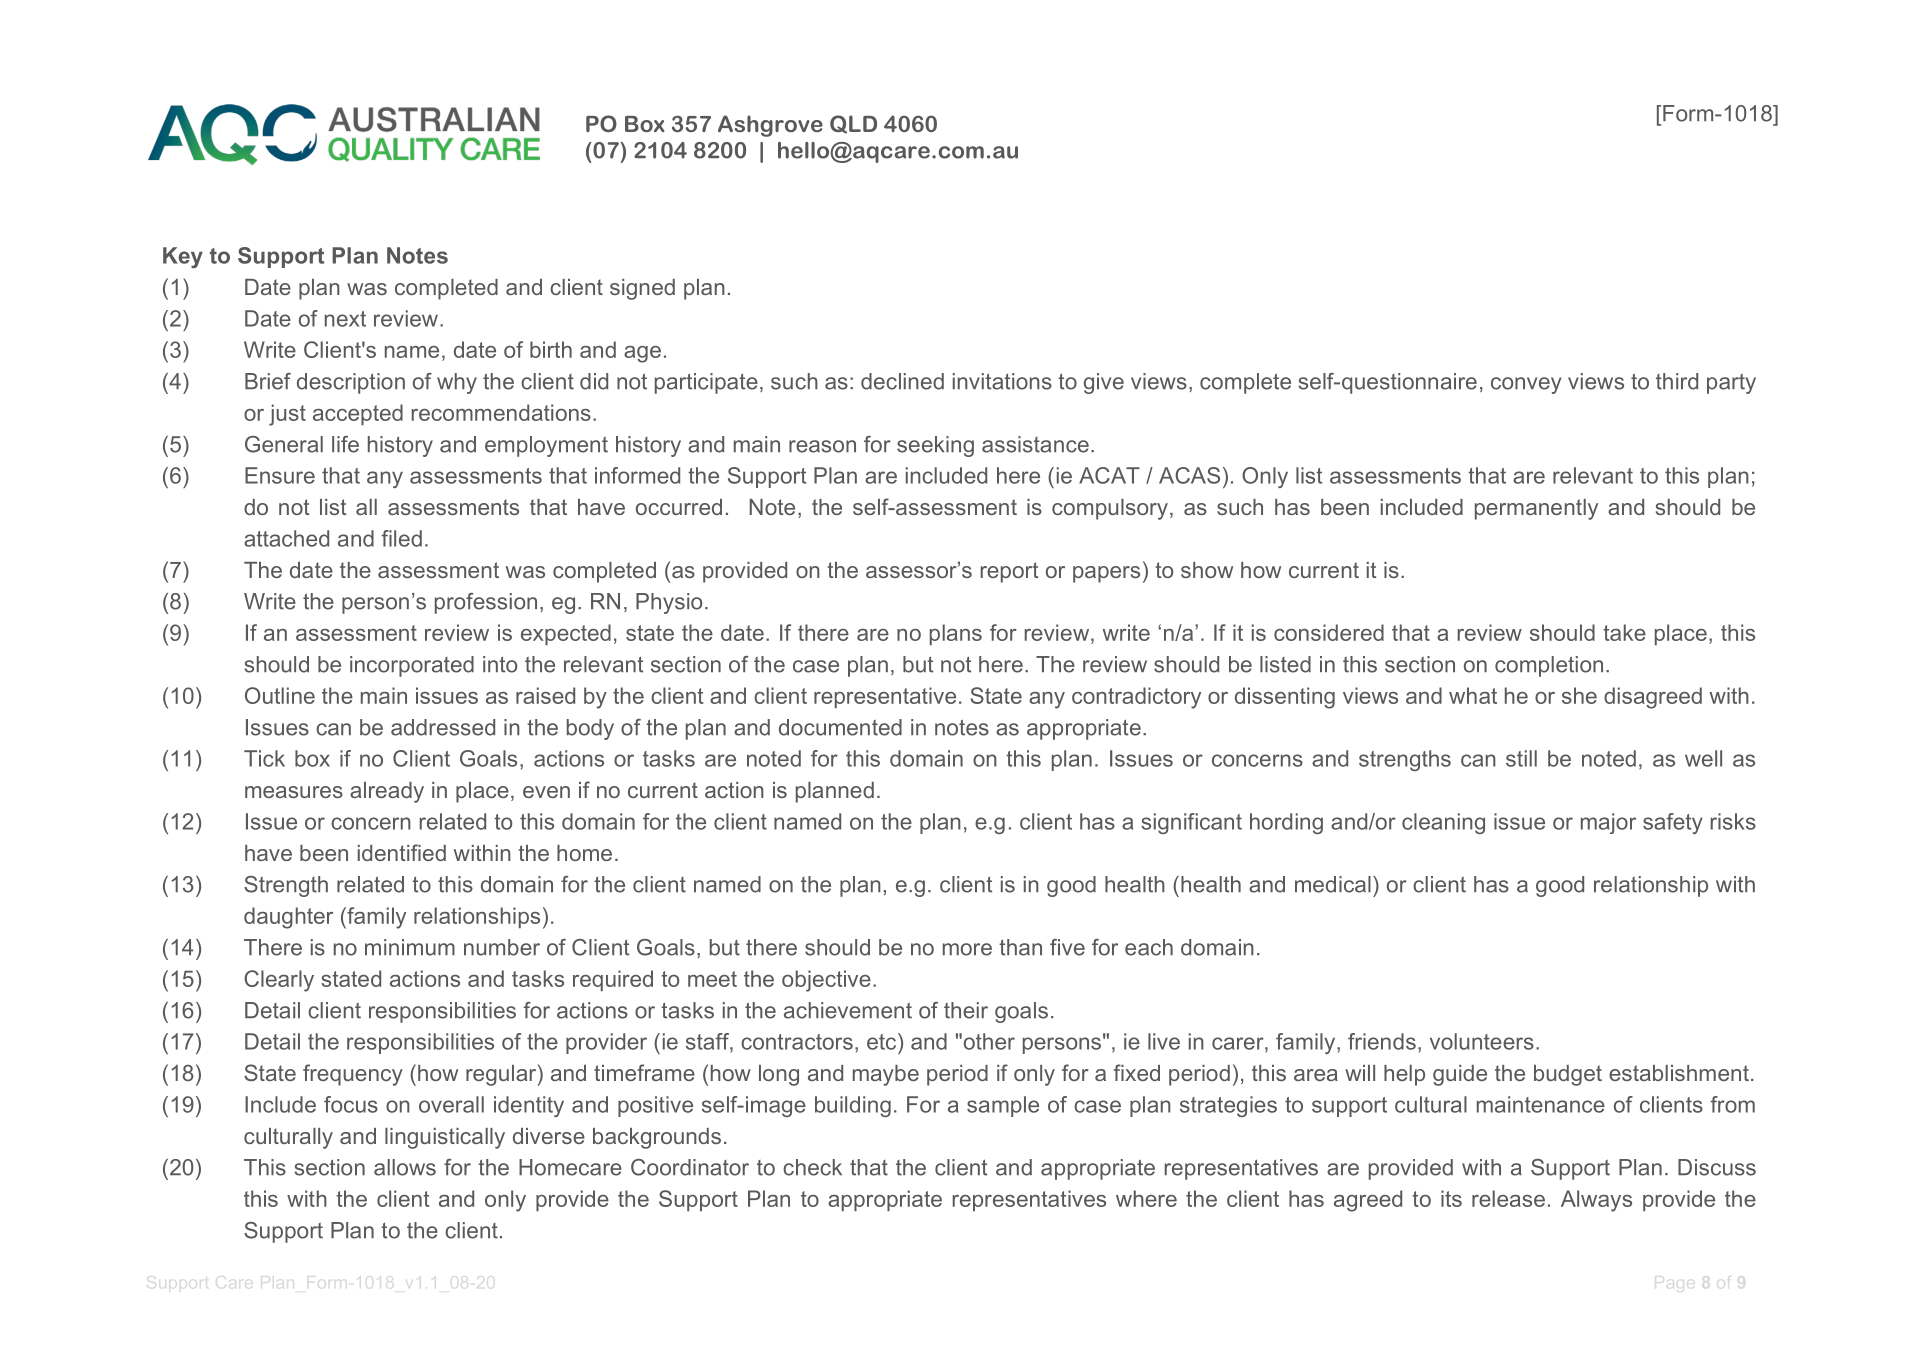  Describe the element at coordinates (1677, 381) in the document. I see `third` at that location.
